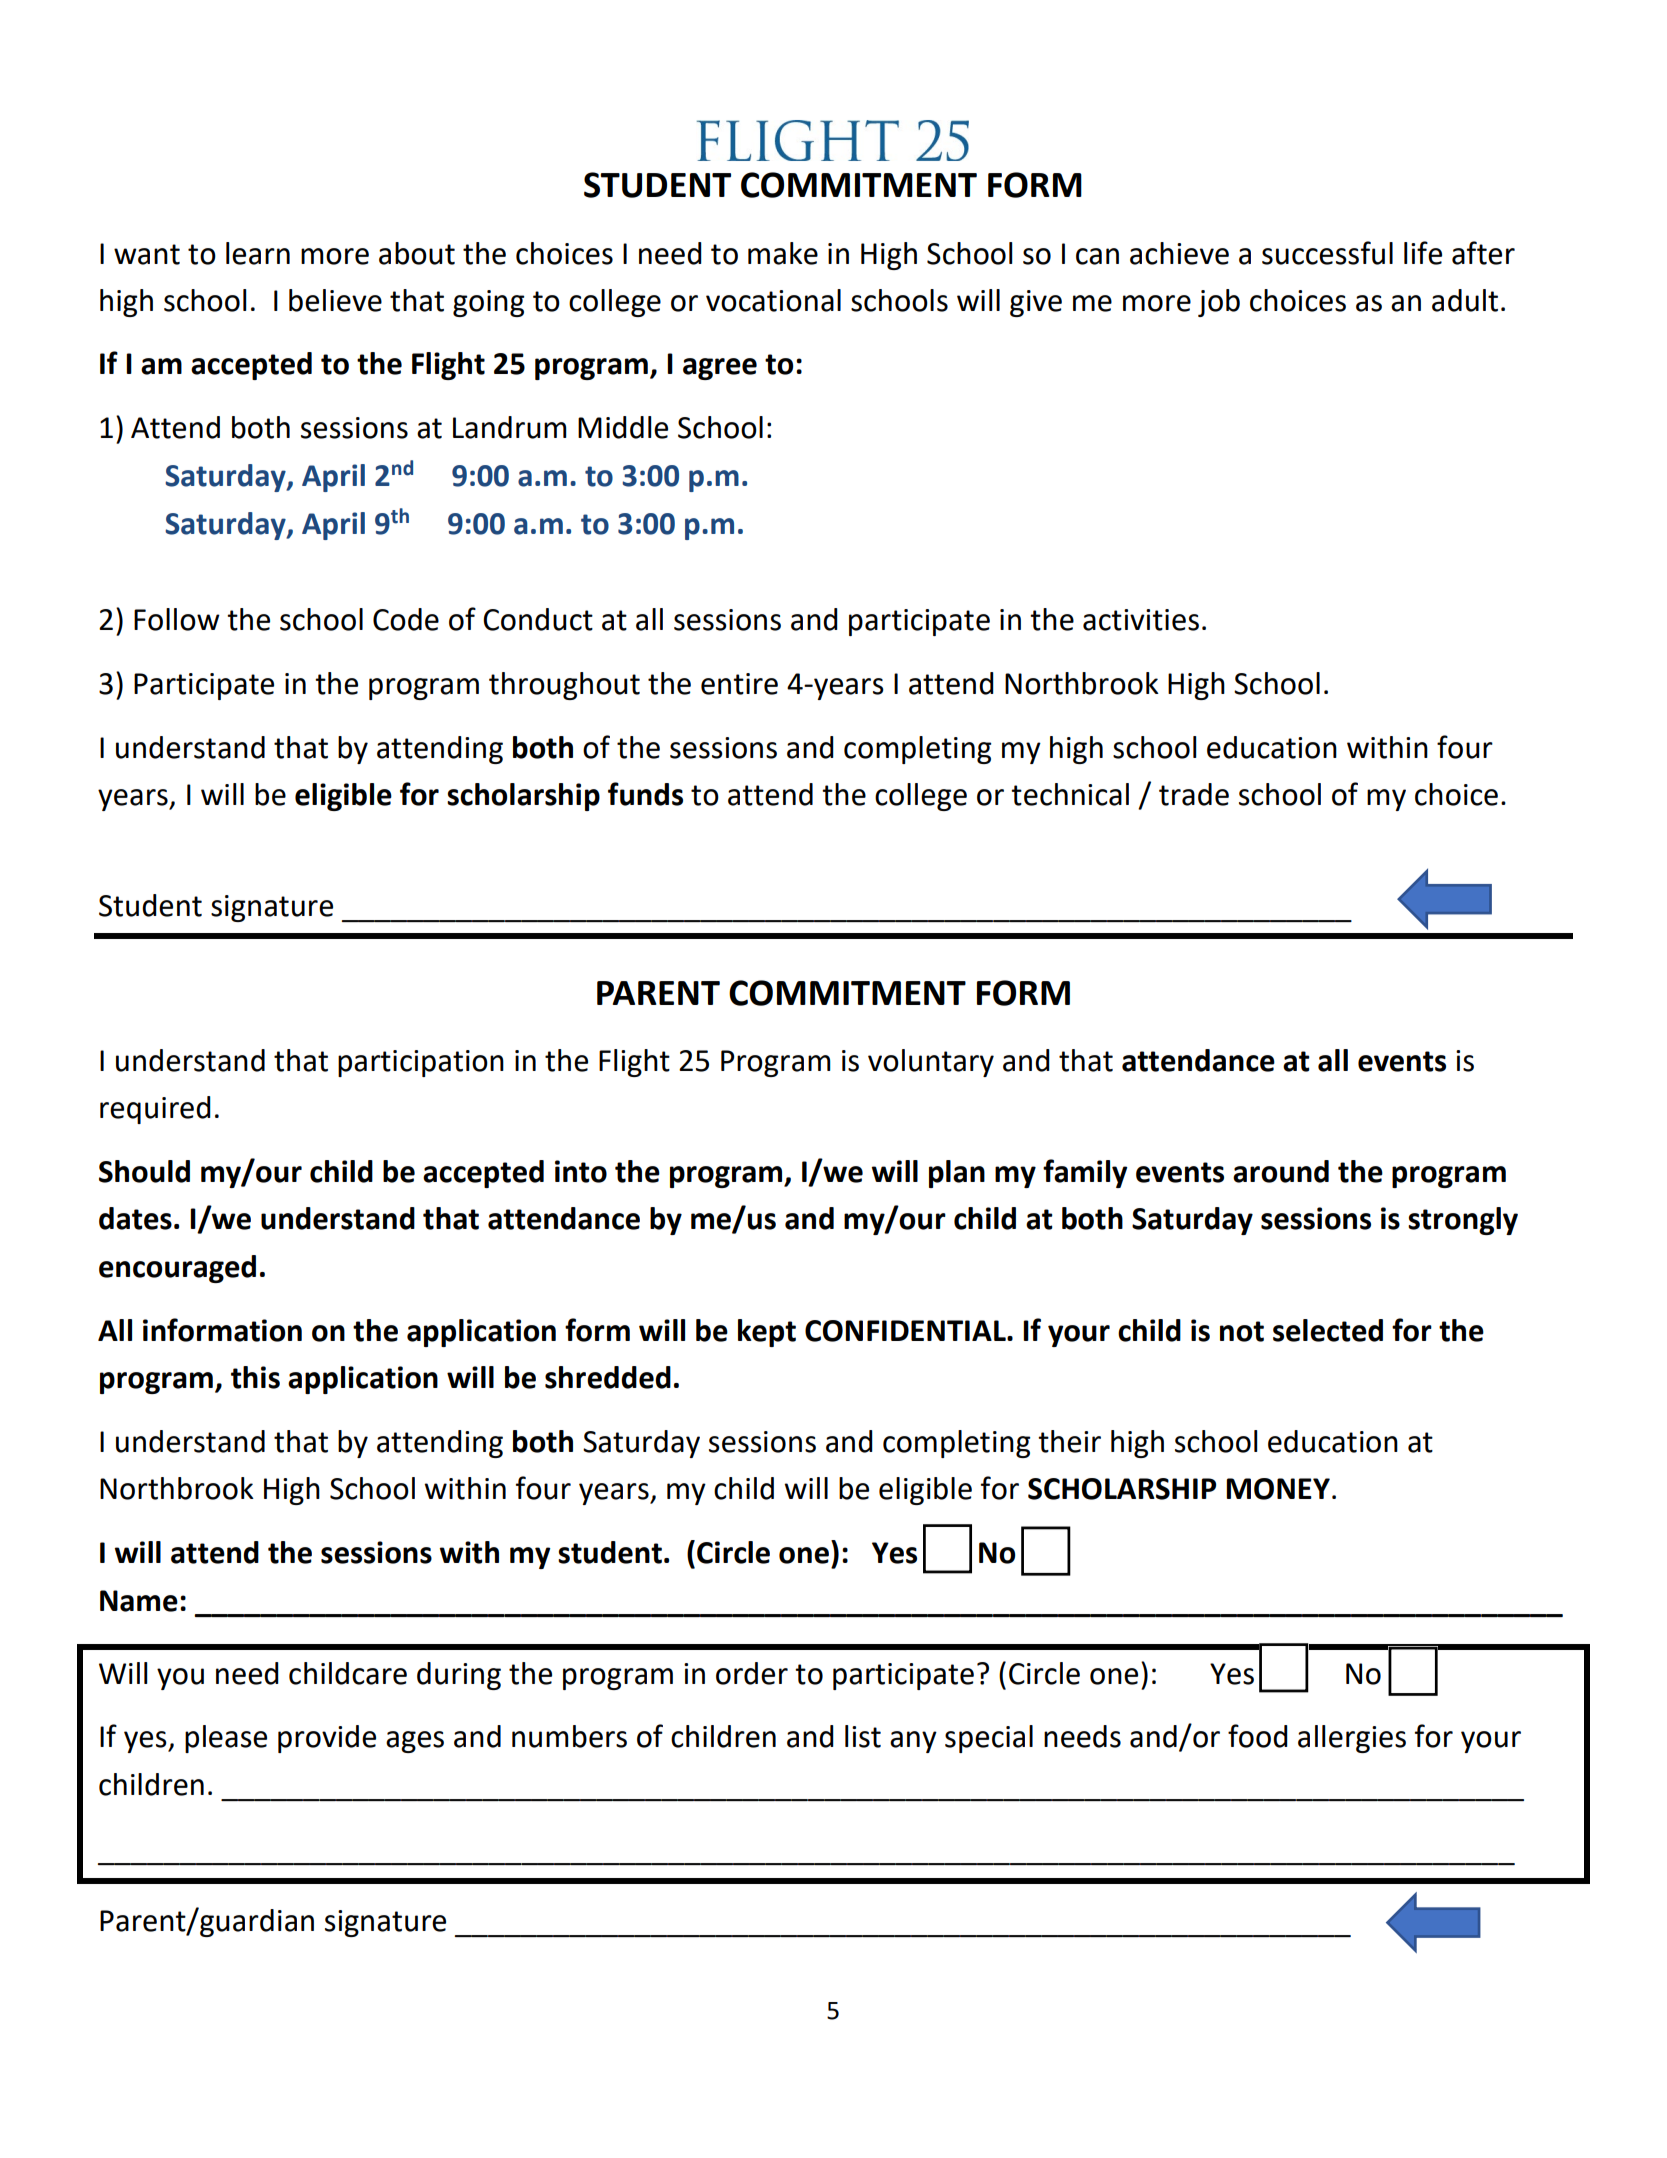 The width and height of the image is (1667, 2158). I want to click on successful, so click(1327, 253).
